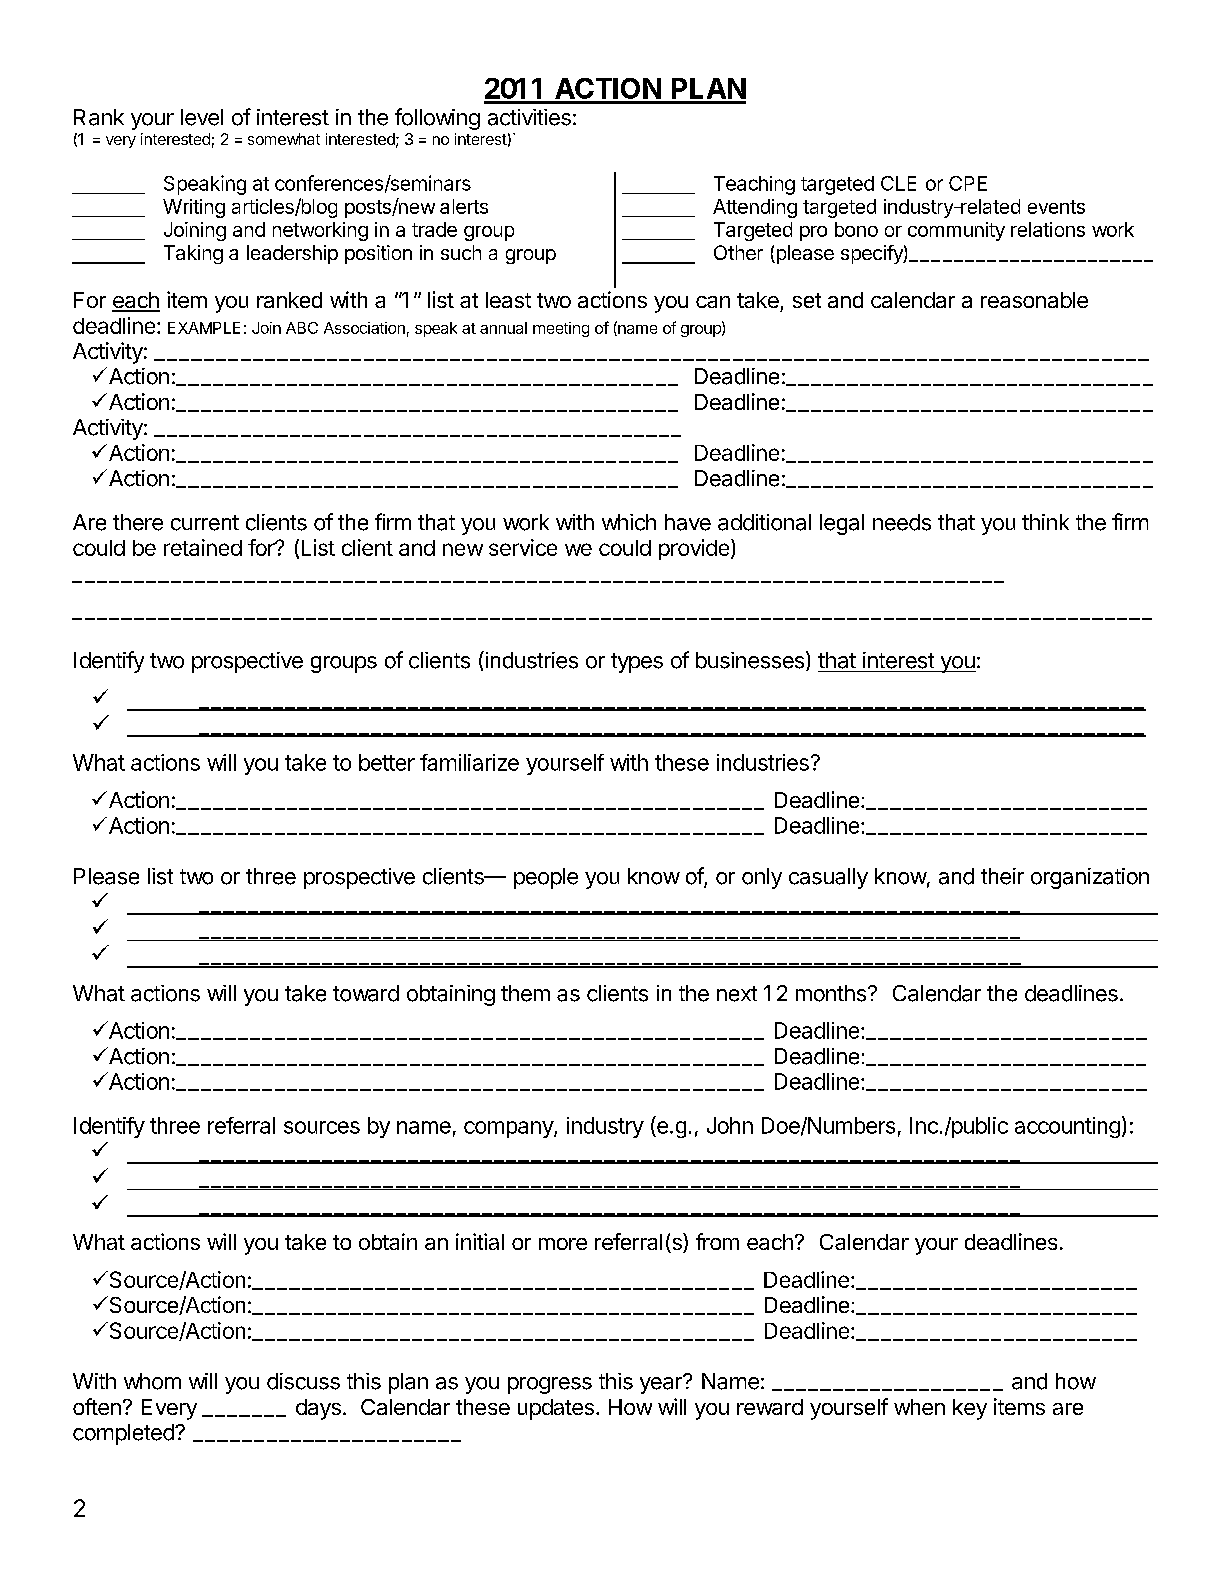  What do you see at coordinates (152, 1381) in the document?
I see `whom` at bounding box center [152, 1381].
